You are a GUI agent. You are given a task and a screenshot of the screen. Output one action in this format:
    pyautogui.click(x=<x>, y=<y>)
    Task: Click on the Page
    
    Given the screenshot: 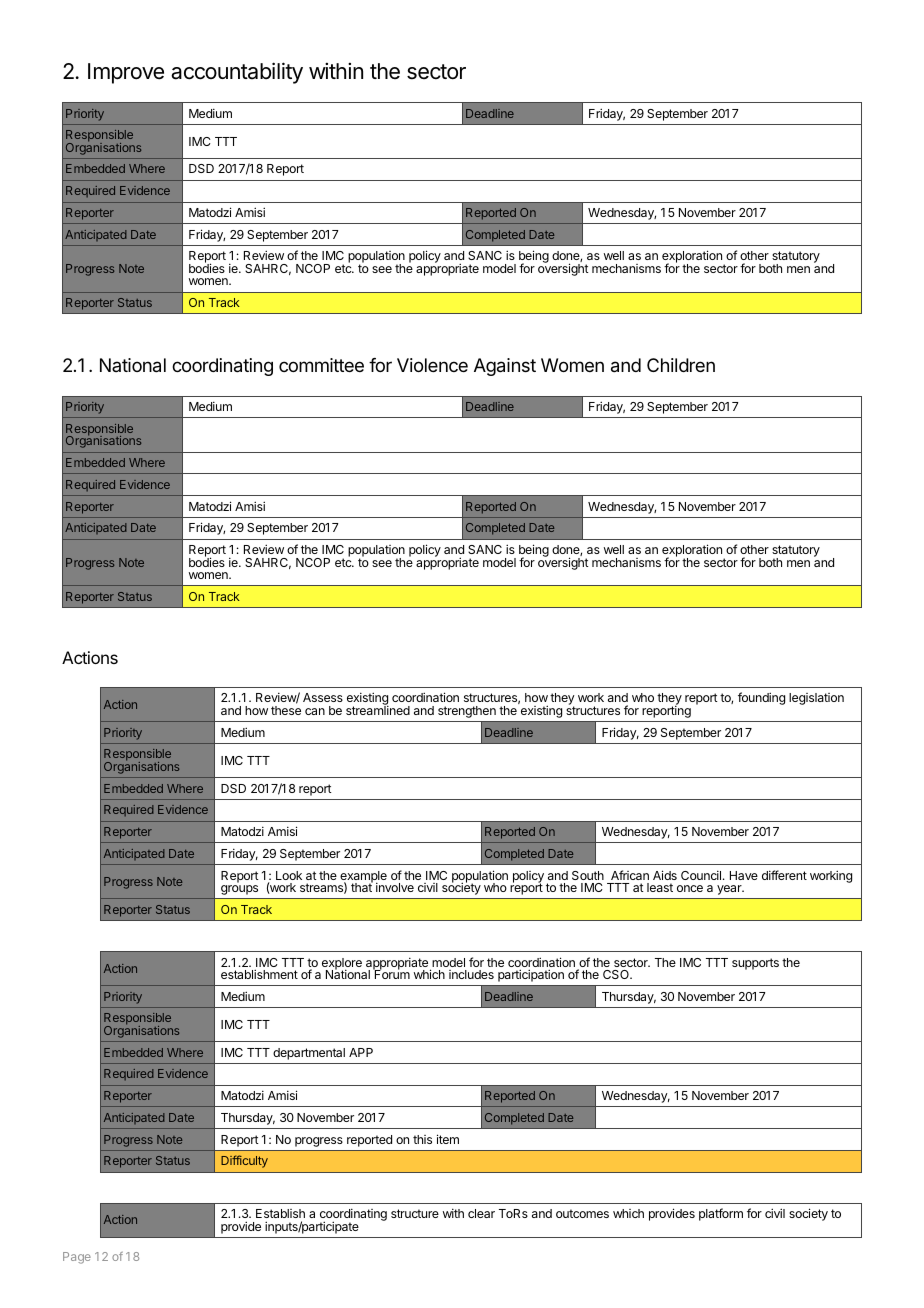 What is the action you would take?
    pyautogui.click(x=77, y=1258)
